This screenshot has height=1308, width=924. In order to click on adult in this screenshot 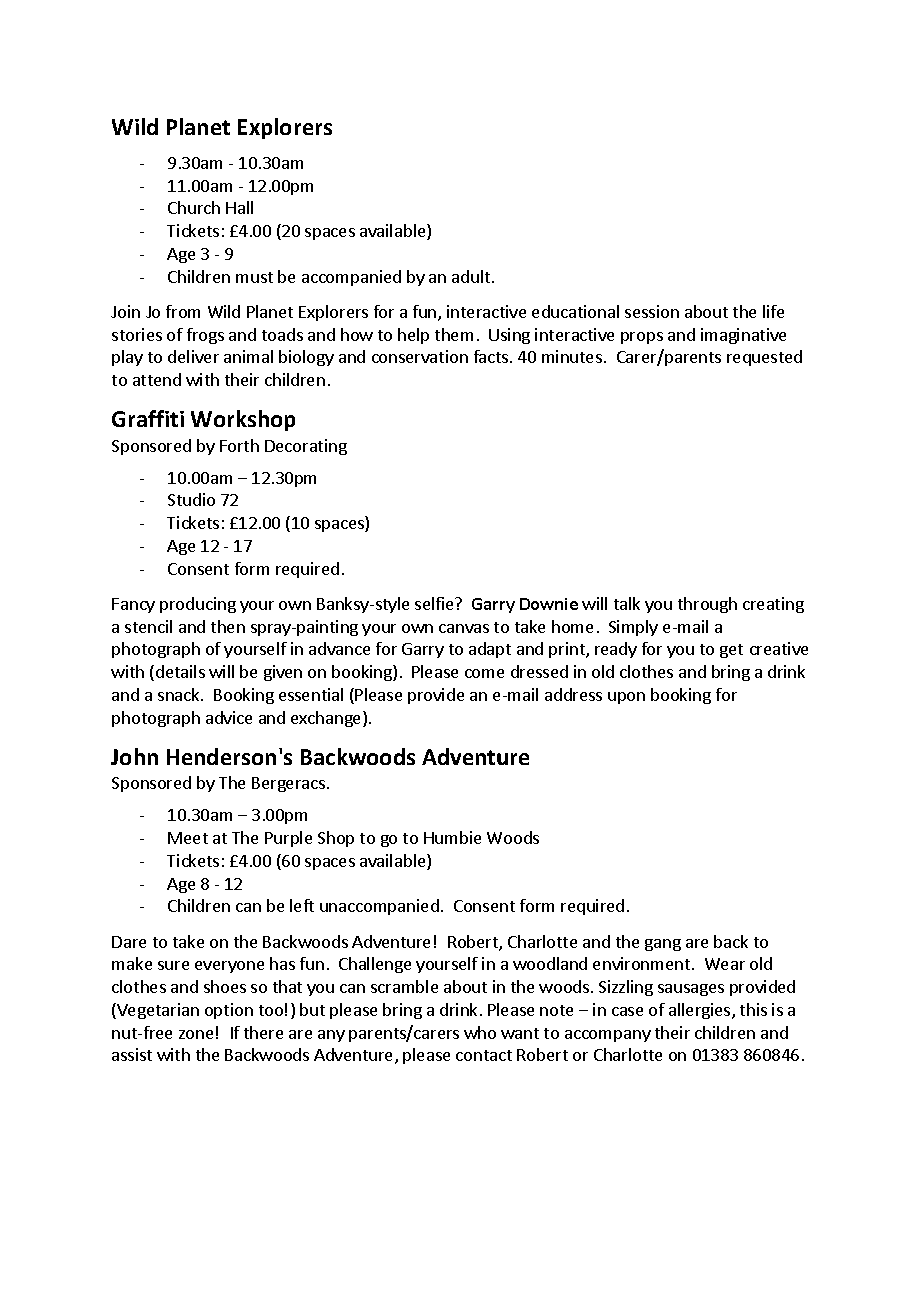, I will do `click(472, 276)`.
